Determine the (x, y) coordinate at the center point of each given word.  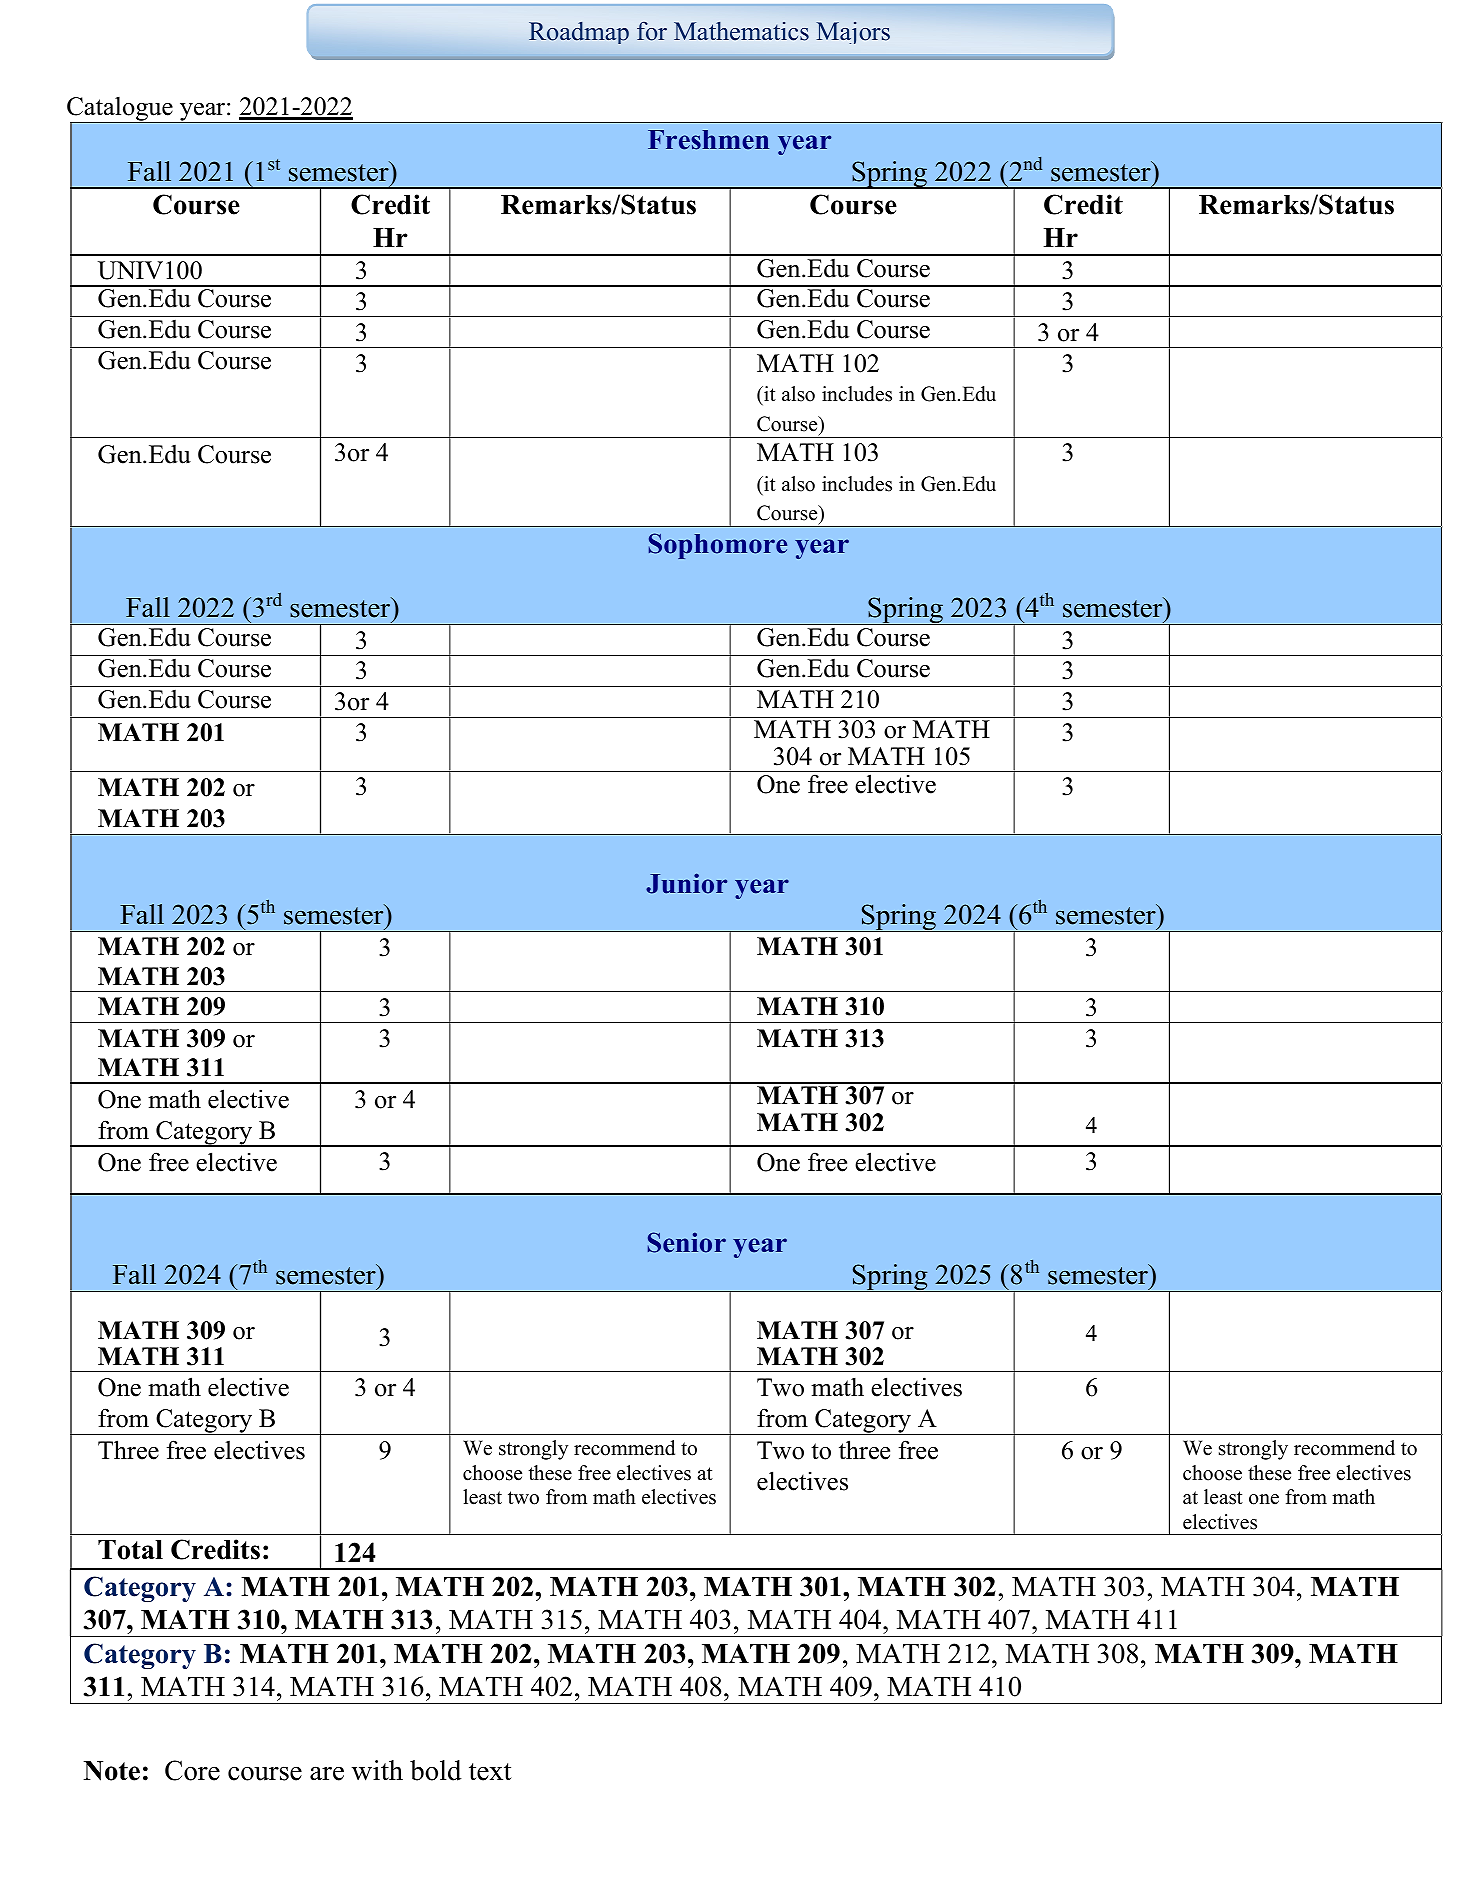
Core (192, 1770)
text (490, 1772)
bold (436, 1770)
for (652, 31)
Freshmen (708, 140)
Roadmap (579, 33)
